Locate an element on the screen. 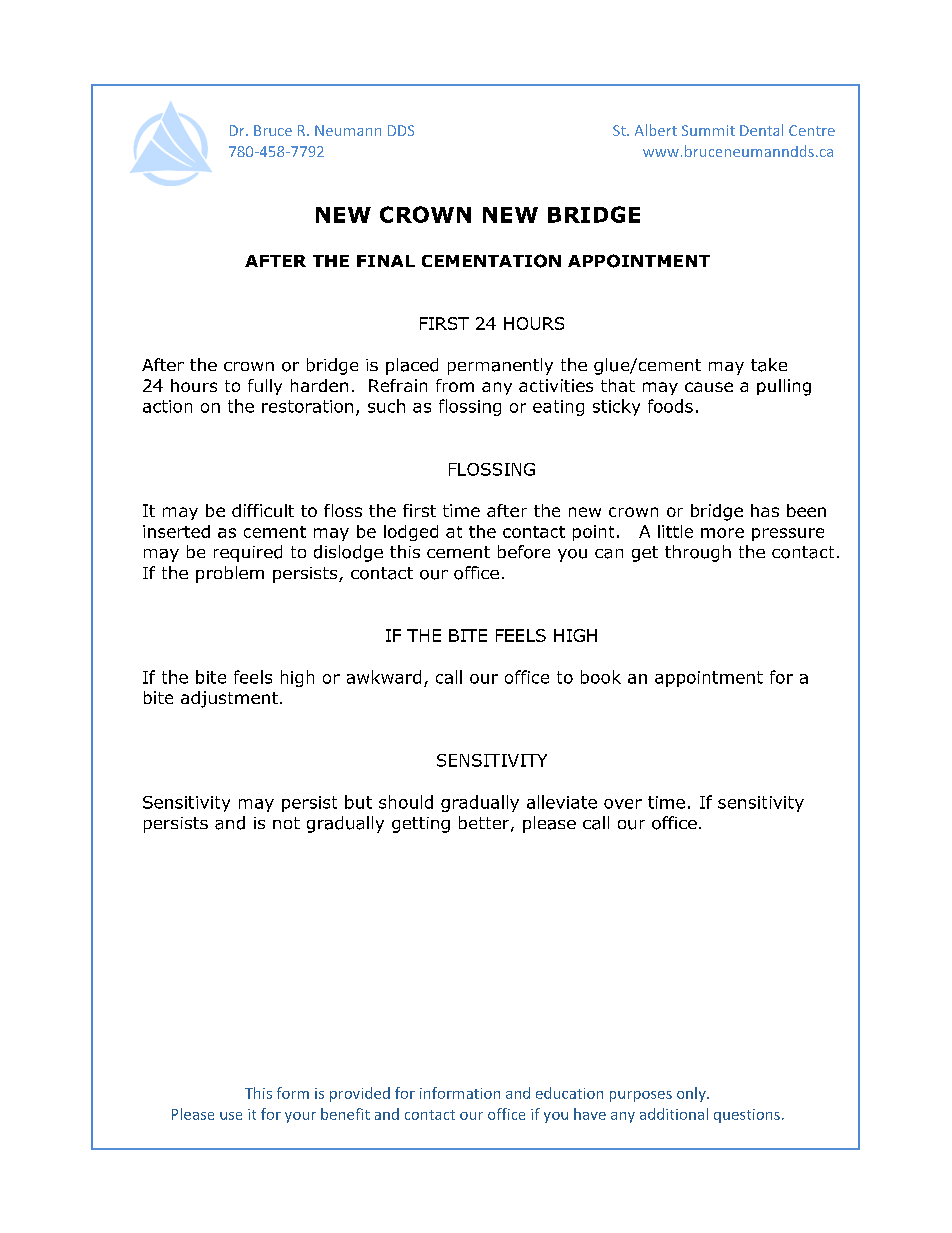 This screenshot has height=1233, width=952. difficult is located at coordinates (263, 510).
